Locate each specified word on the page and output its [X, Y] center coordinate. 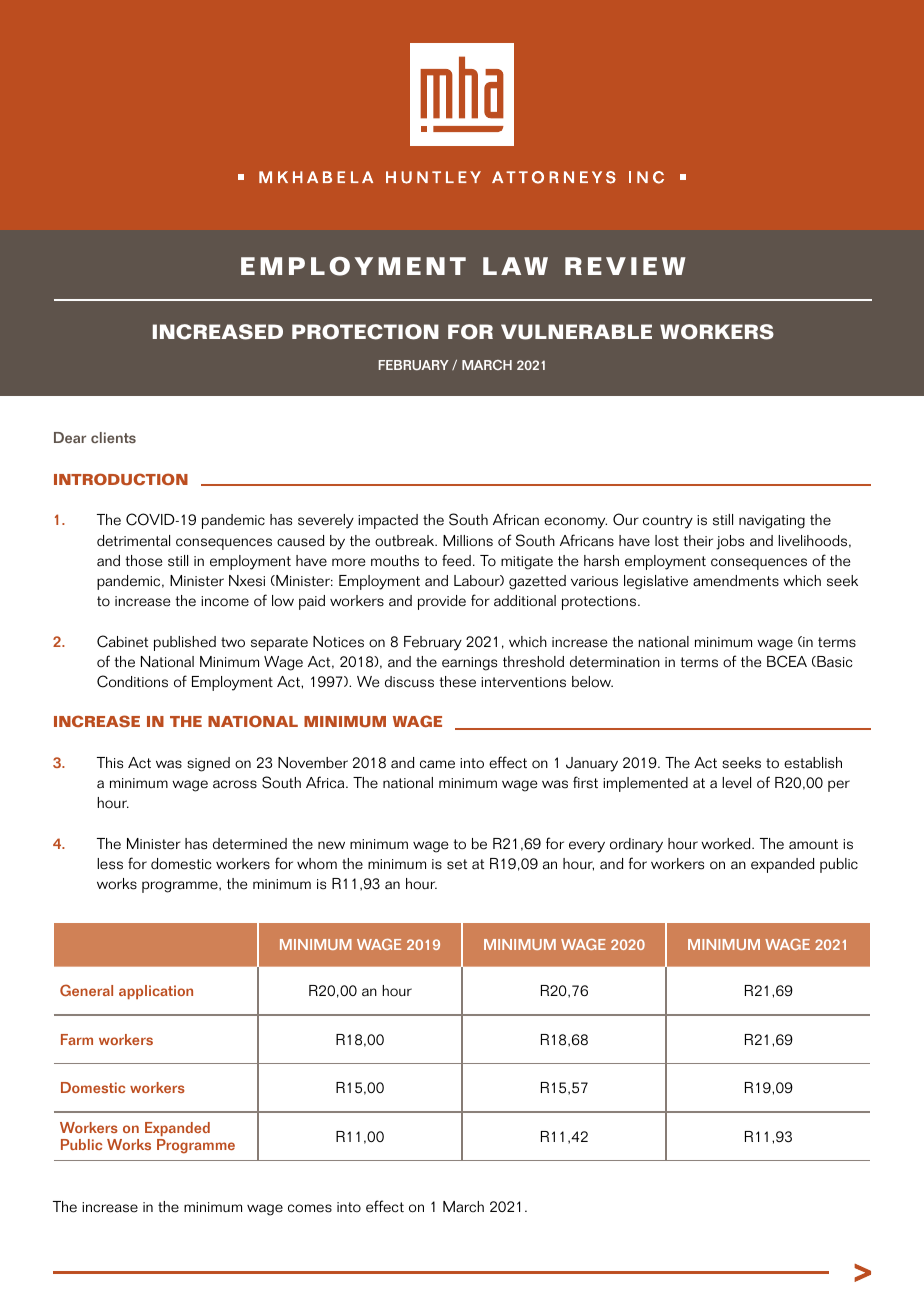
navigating [772, 522]
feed [456, 560]
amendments [736, 581]
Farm [77, 1039]
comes [310, 1208]
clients [113, 437]
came [437, 764]
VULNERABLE [576, 332]
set [457, 864]
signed [208, 764]
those [144, 561]
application [156, 992]
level [736, 783]
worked [727, 844]
